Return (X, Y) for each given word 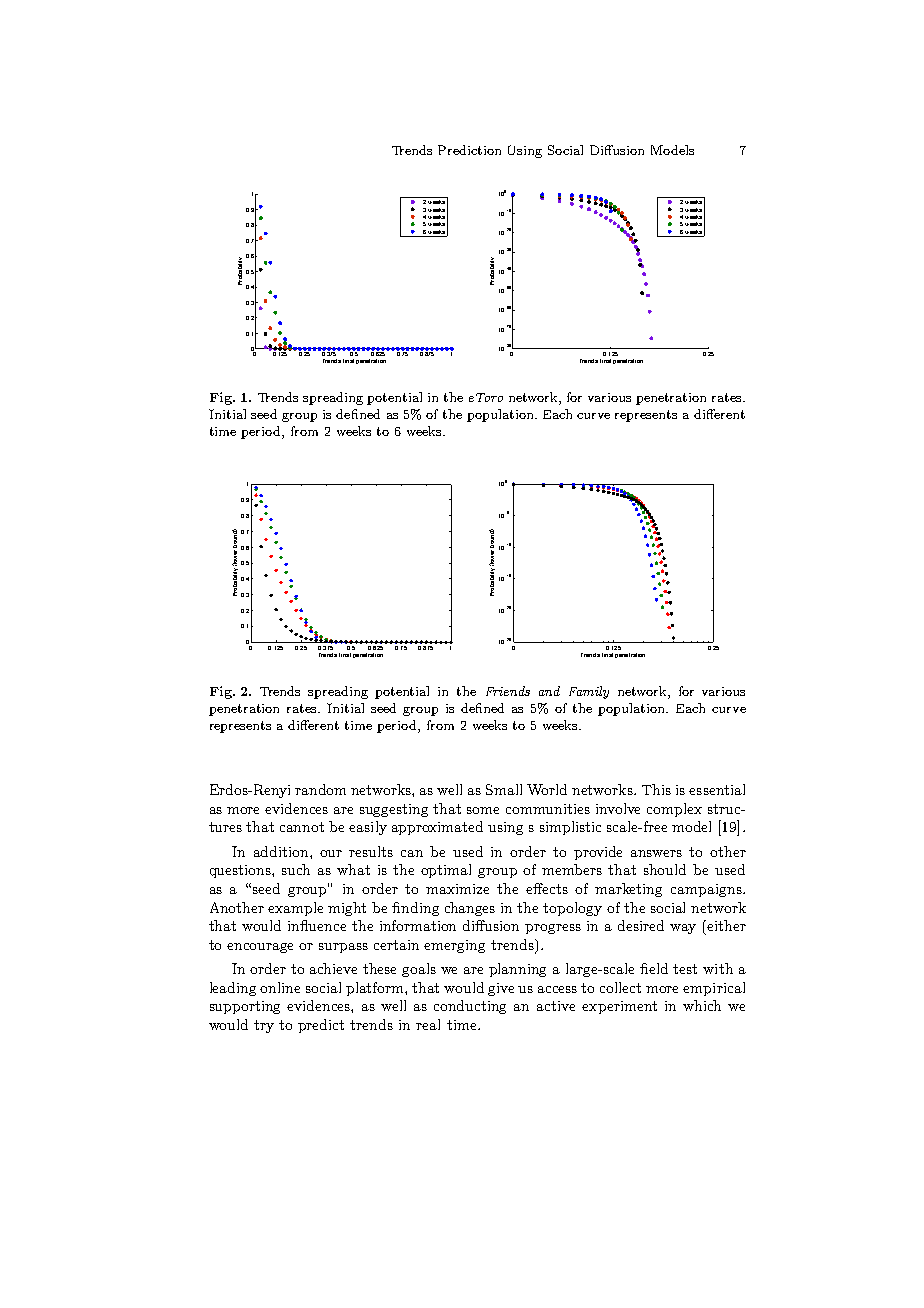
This (656, 789)
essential (717, 789)
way (683, 929)
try (264, 1026)
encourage (260, 948)
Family (589, 692)
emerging (454, 946)
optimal (446, 871)
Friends (508, 691)
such (296, 869)
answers (656, 853)
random (320, 789)
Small (504, 789)
